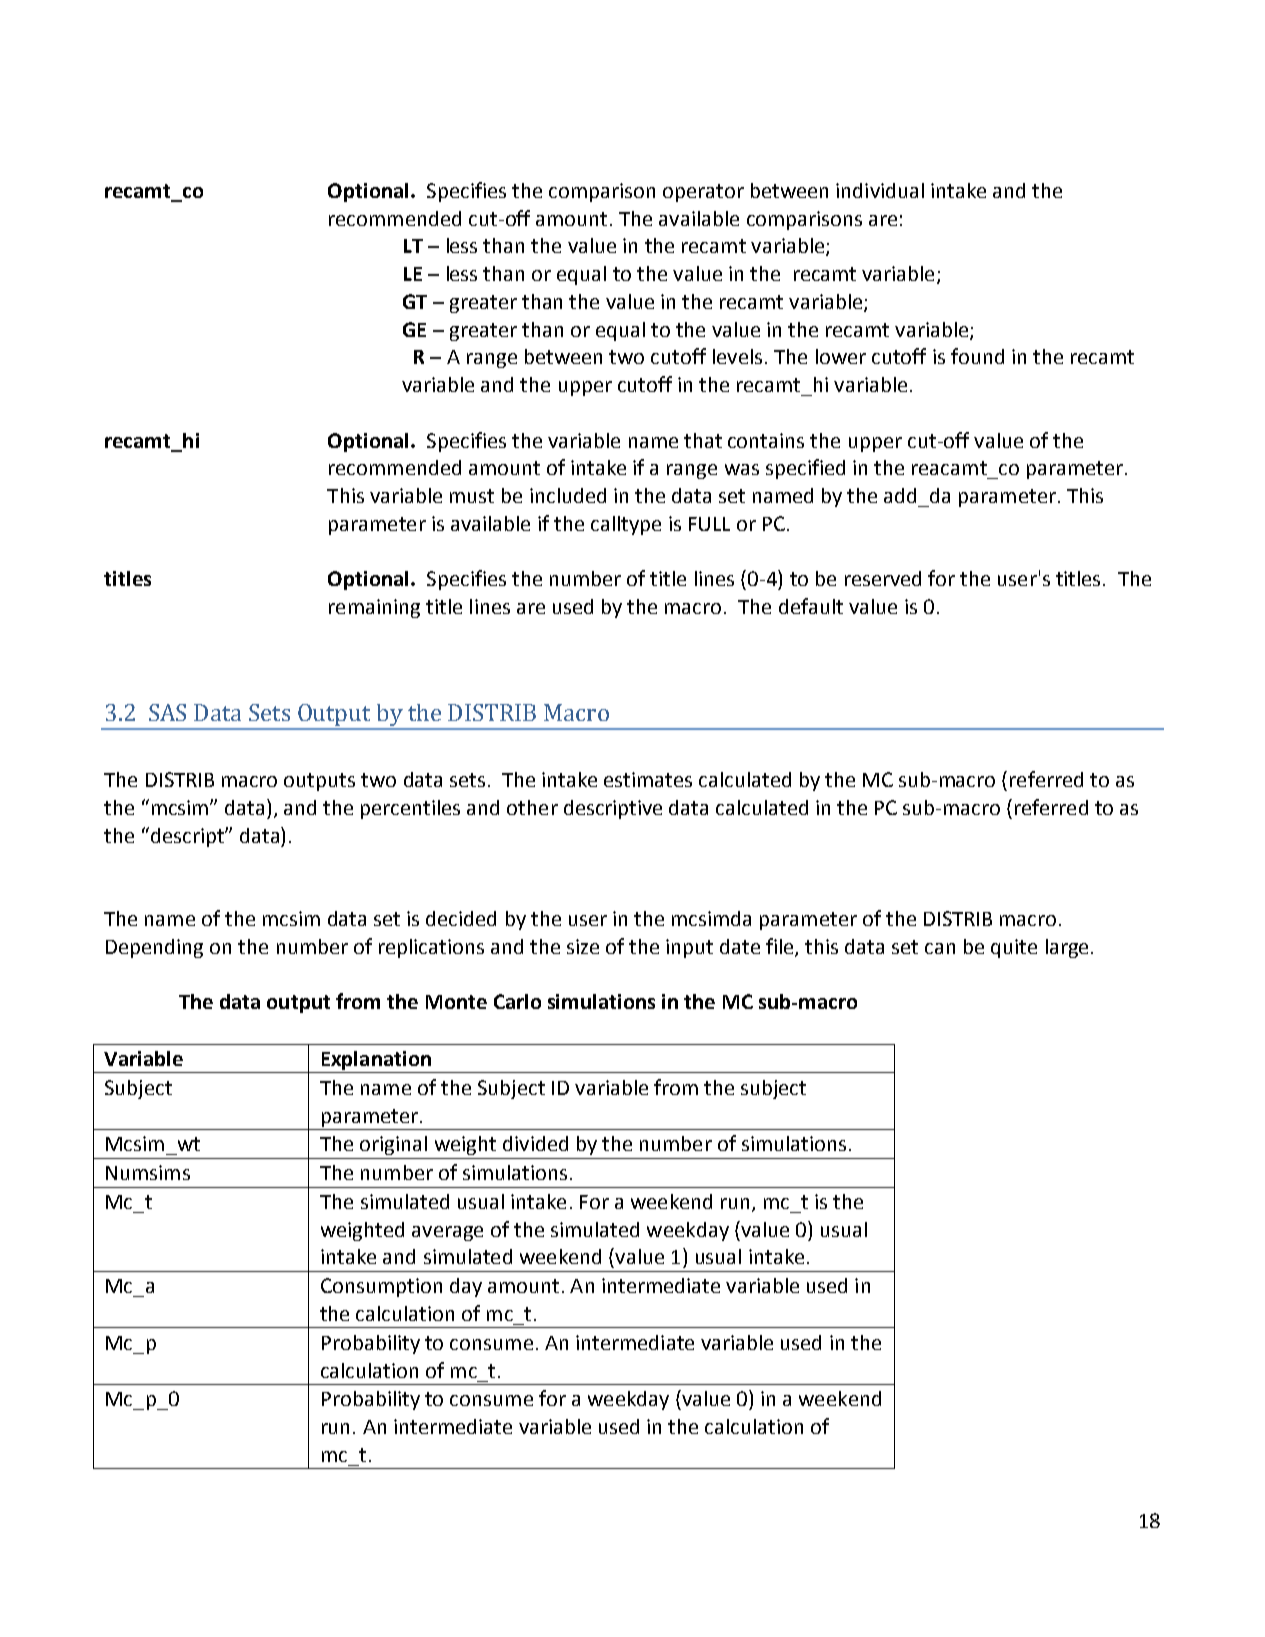  Describe the element at coordinates (977, 356) in the image. I see `found` at that location.
